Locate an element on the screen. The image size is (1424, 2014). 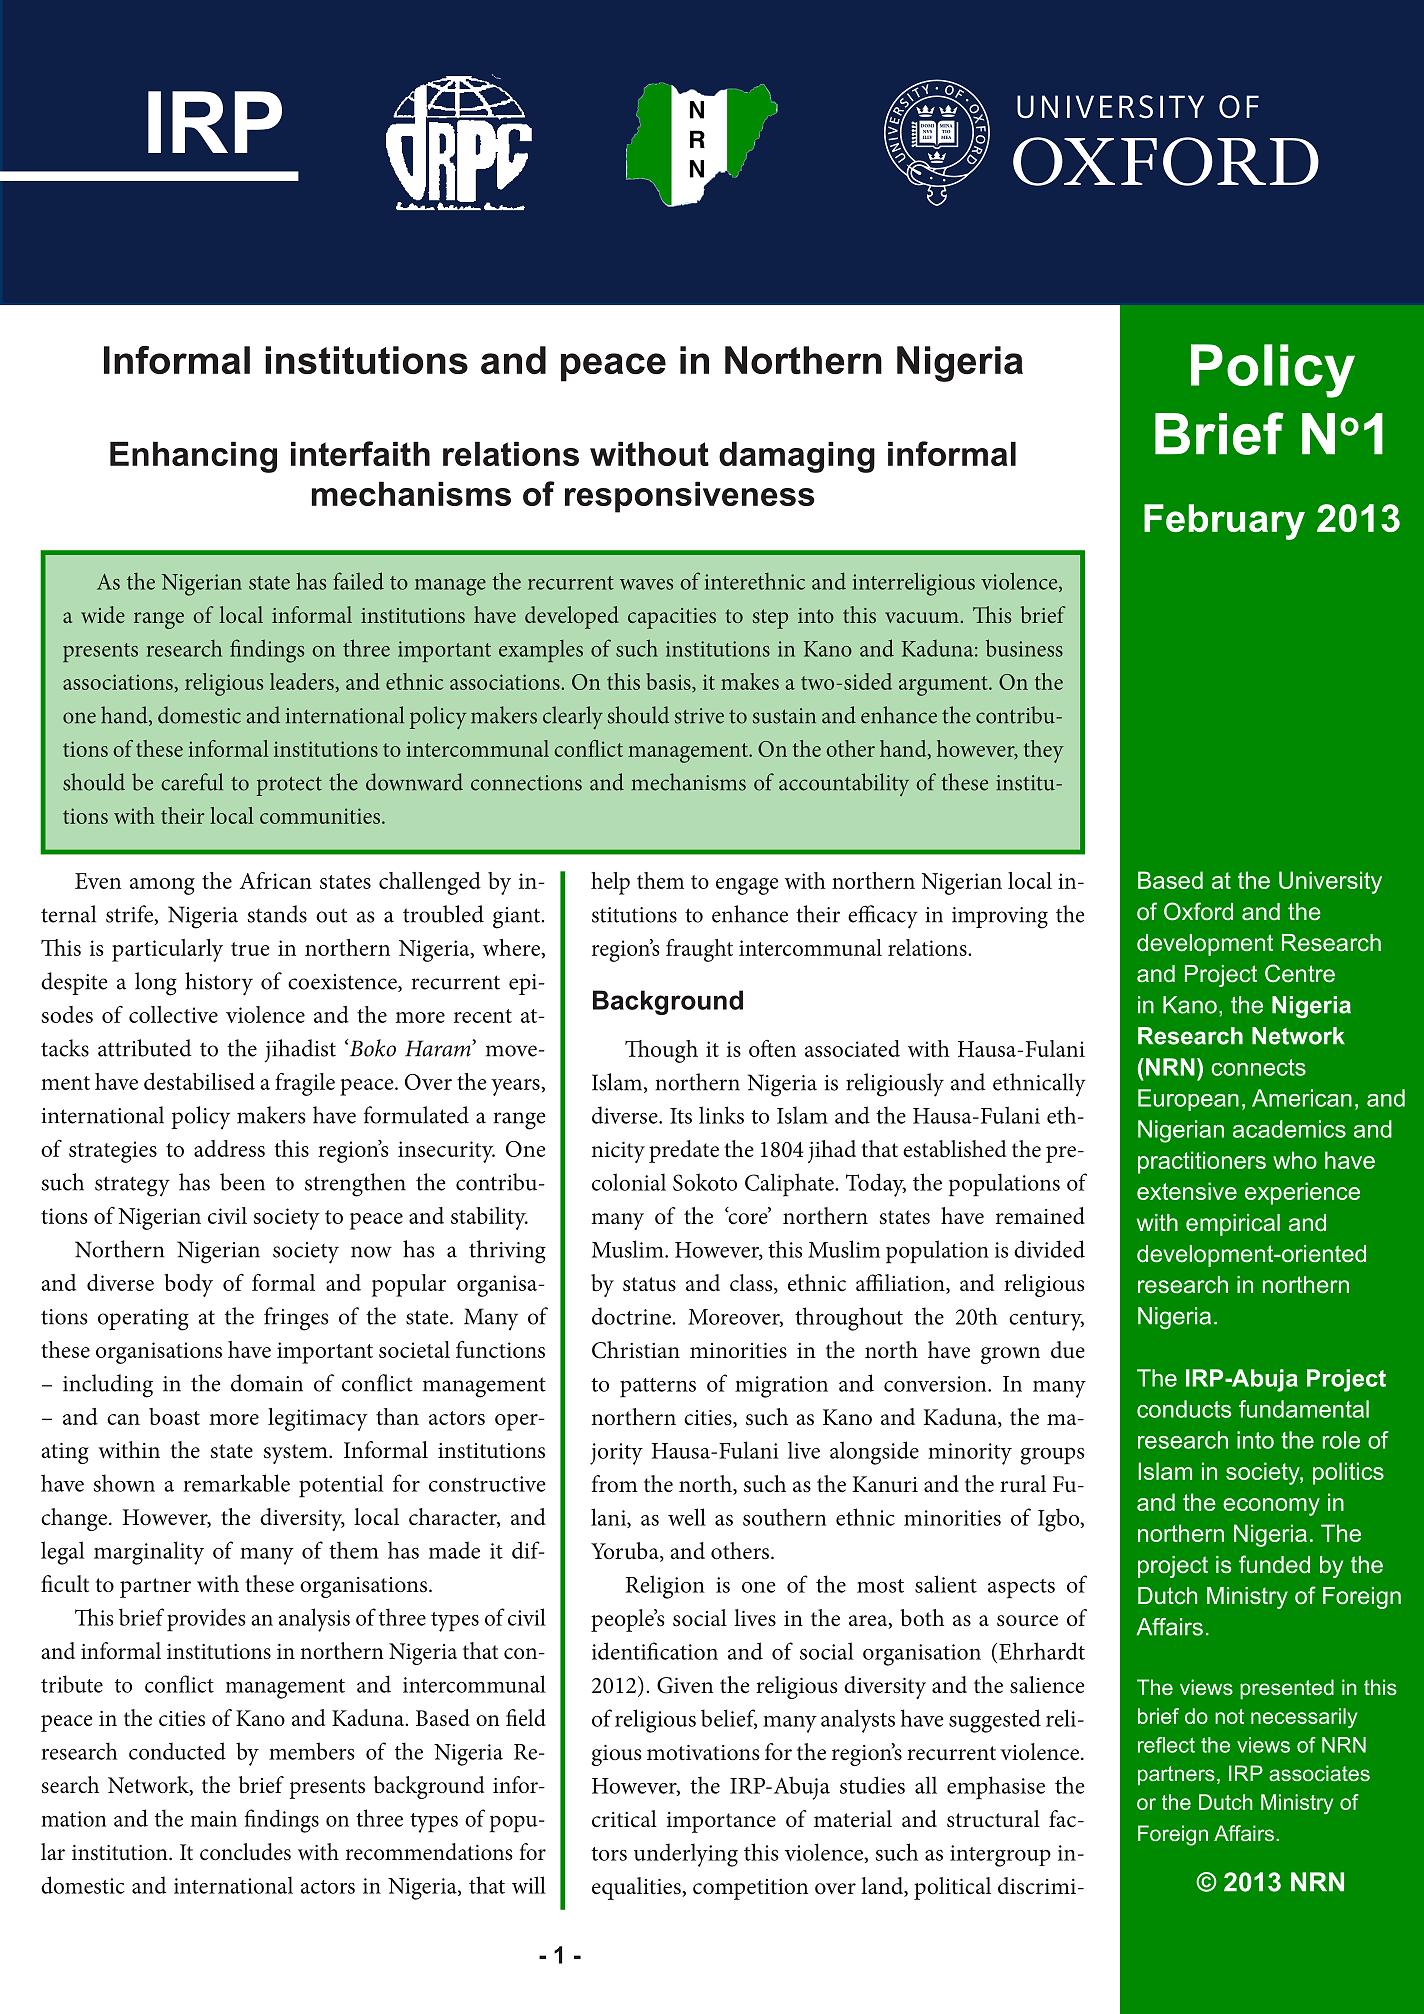
been is located at coordinates (242, 1182).
